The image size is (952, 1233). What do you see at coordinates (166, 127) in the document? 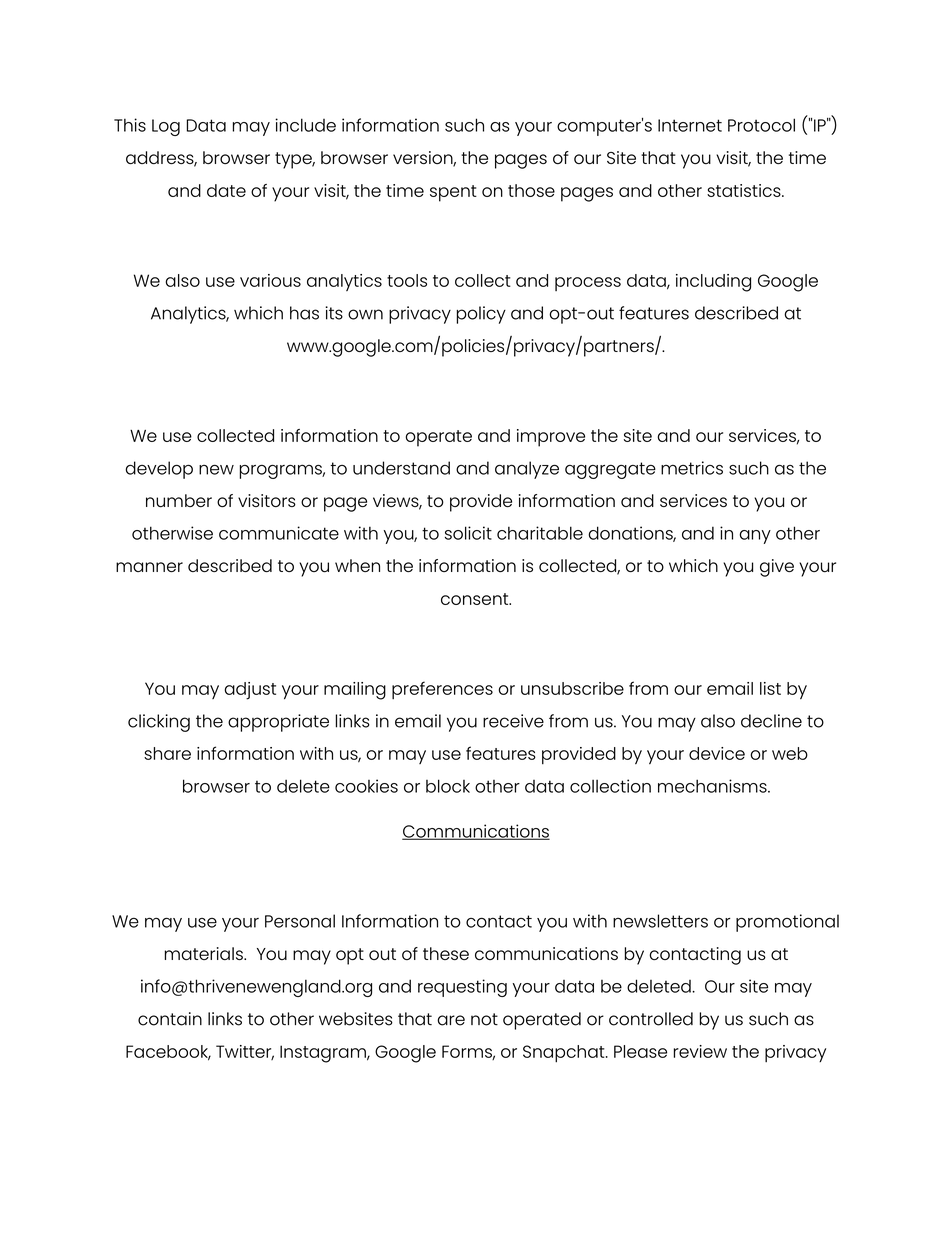
I see `Log` at bounding box center [166, 127].
